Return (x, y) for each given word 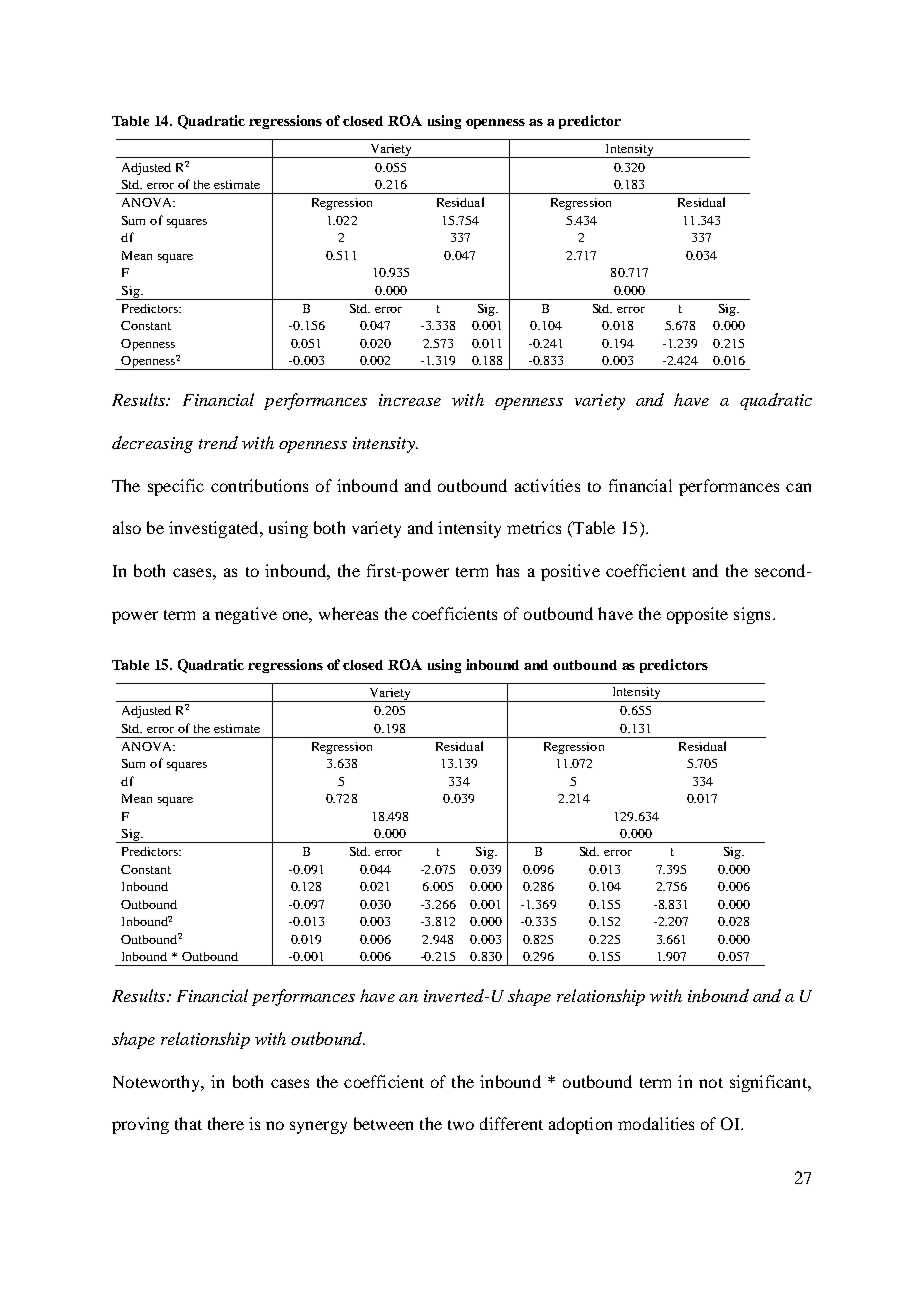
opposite (697, 615)
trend (218, 442)
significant (769, 1083)
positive (570, 572)
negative (246, 615)
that (188, 1123)
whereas (348, 613)
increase (410, 400)
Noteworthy (158, 1083)
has (507, 570)
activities (547, 485)
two (461, 1125)
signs (752, 615)
